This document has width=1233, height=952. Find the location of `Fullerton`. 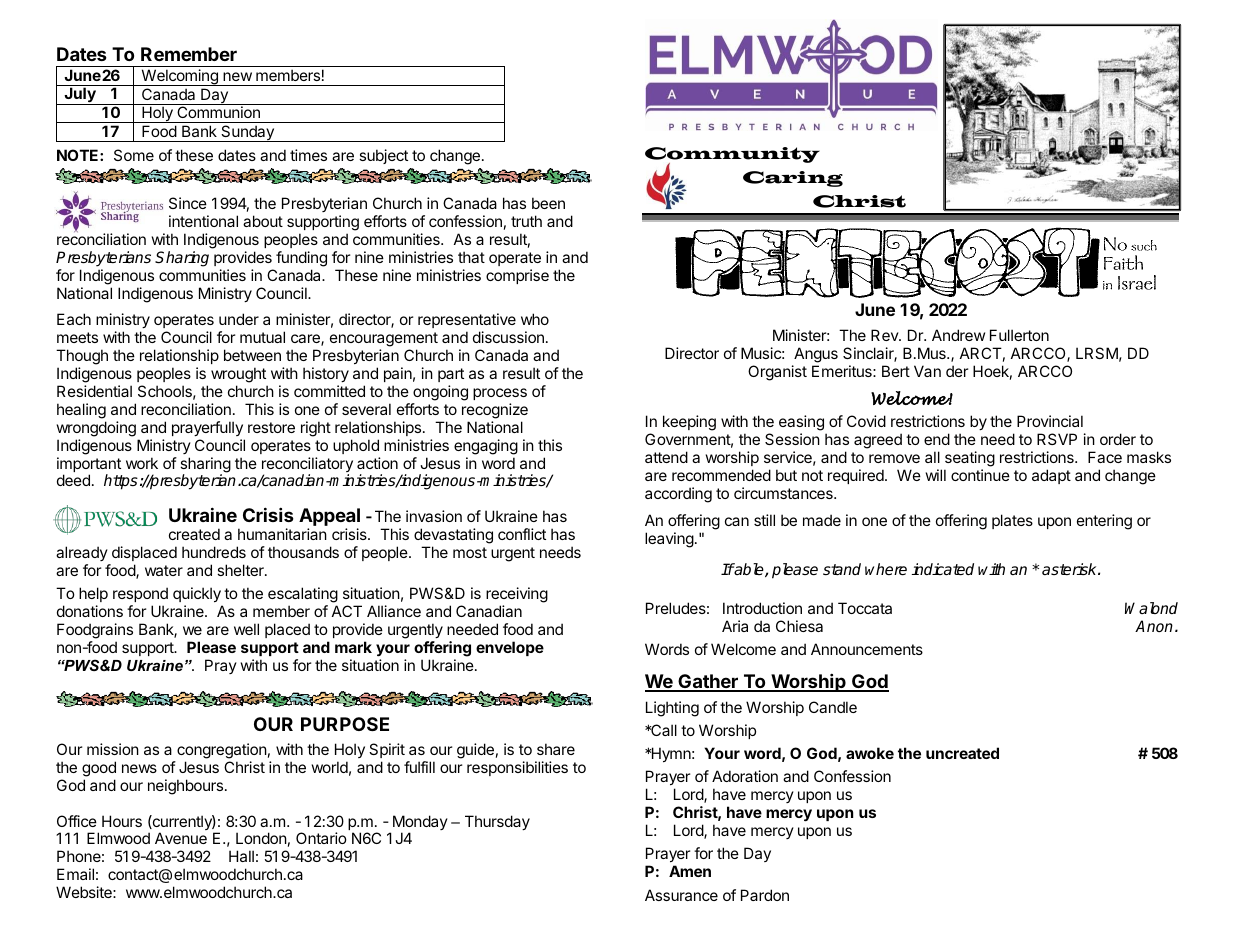

Fullerton is located at coordinates (1019, 335).
